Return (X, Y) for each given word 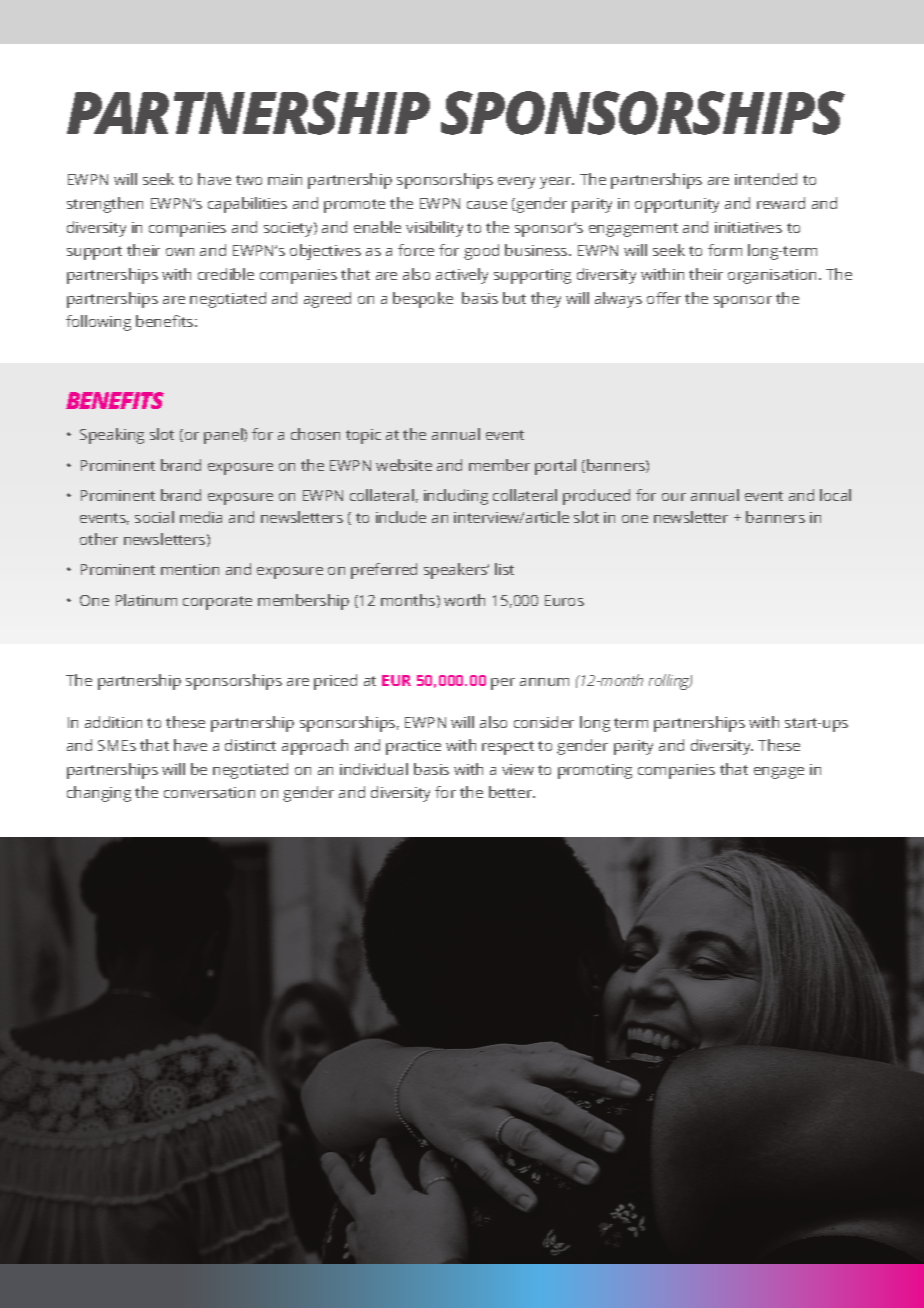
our (674, 497)
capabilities (247, 205)
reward (781, 203)
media (201, 517)
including (456, 497)
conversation (209, 792)
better (512, 792)
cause (487, 205)
